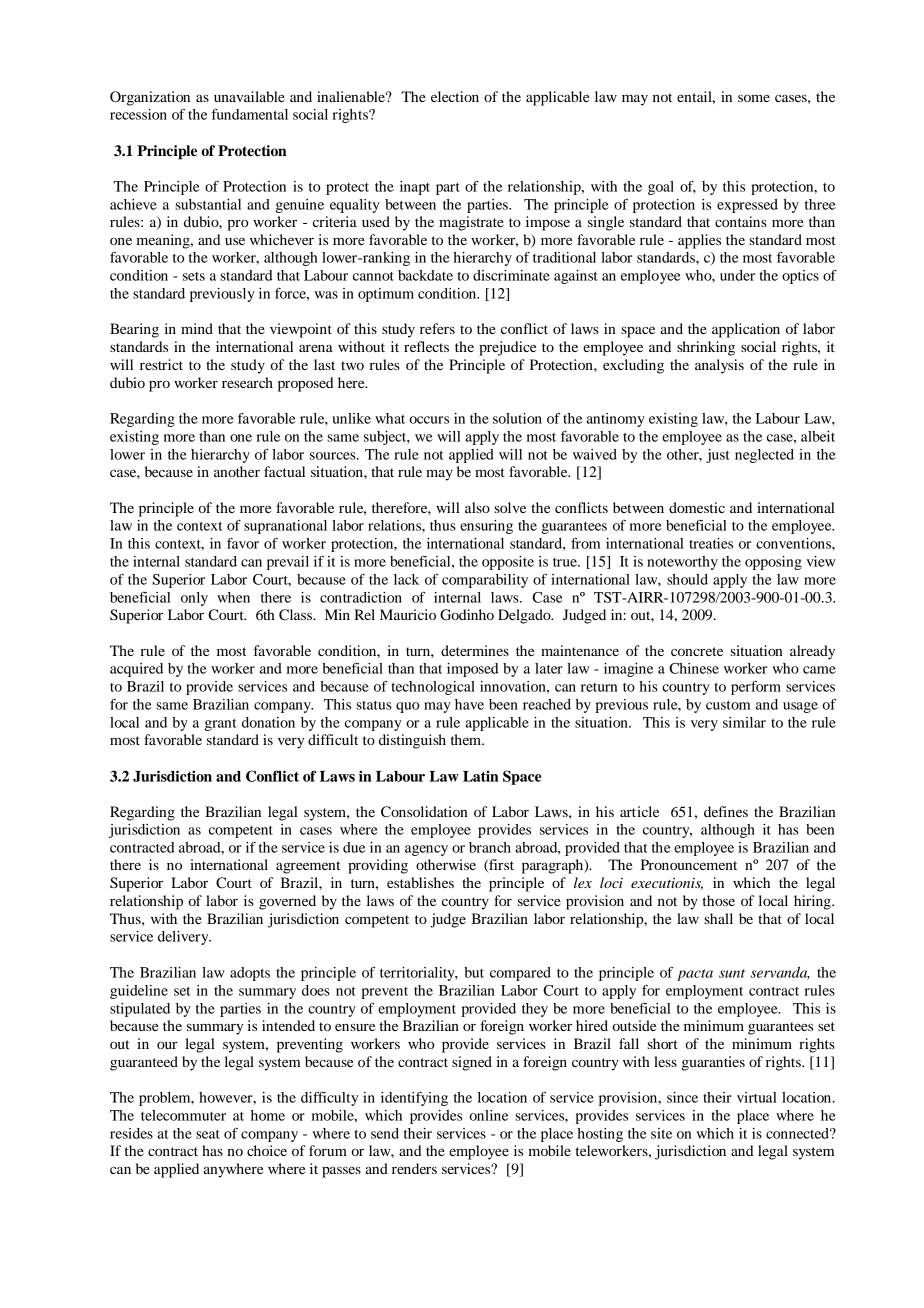 Image resolution: width=924 pixels, height=1308 pixels. What do you see at coordinates (250, 114) in the page?
I see `fundamental` at bounding box center [250, 114].
